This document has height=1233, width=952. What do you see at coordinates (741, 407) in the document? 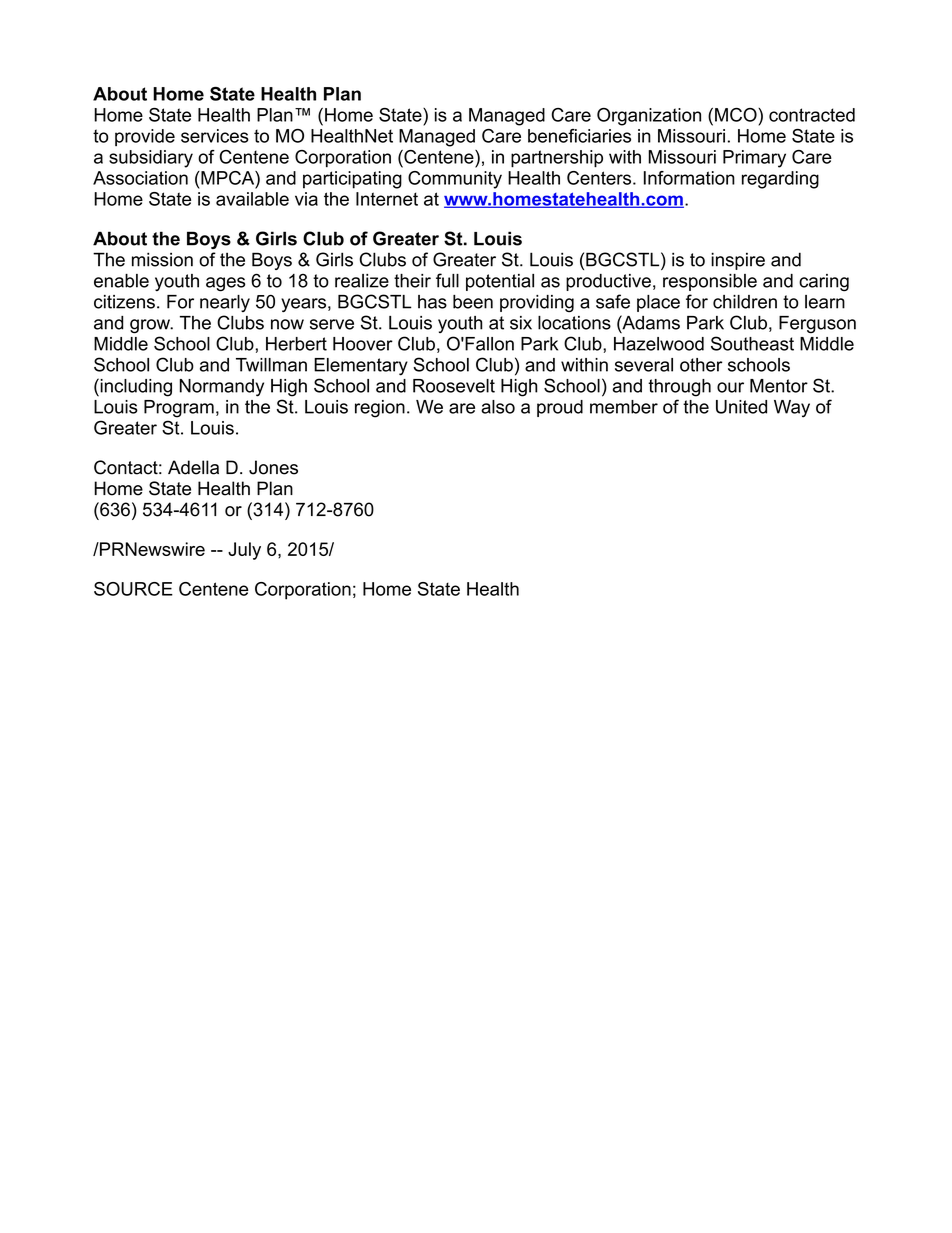
I see `United` at bounding box center [741, 407].
